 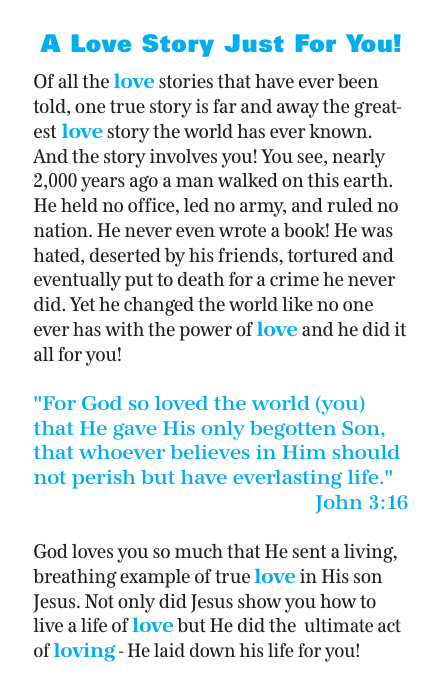 I want to click on been, so click(x=357, y=81).
